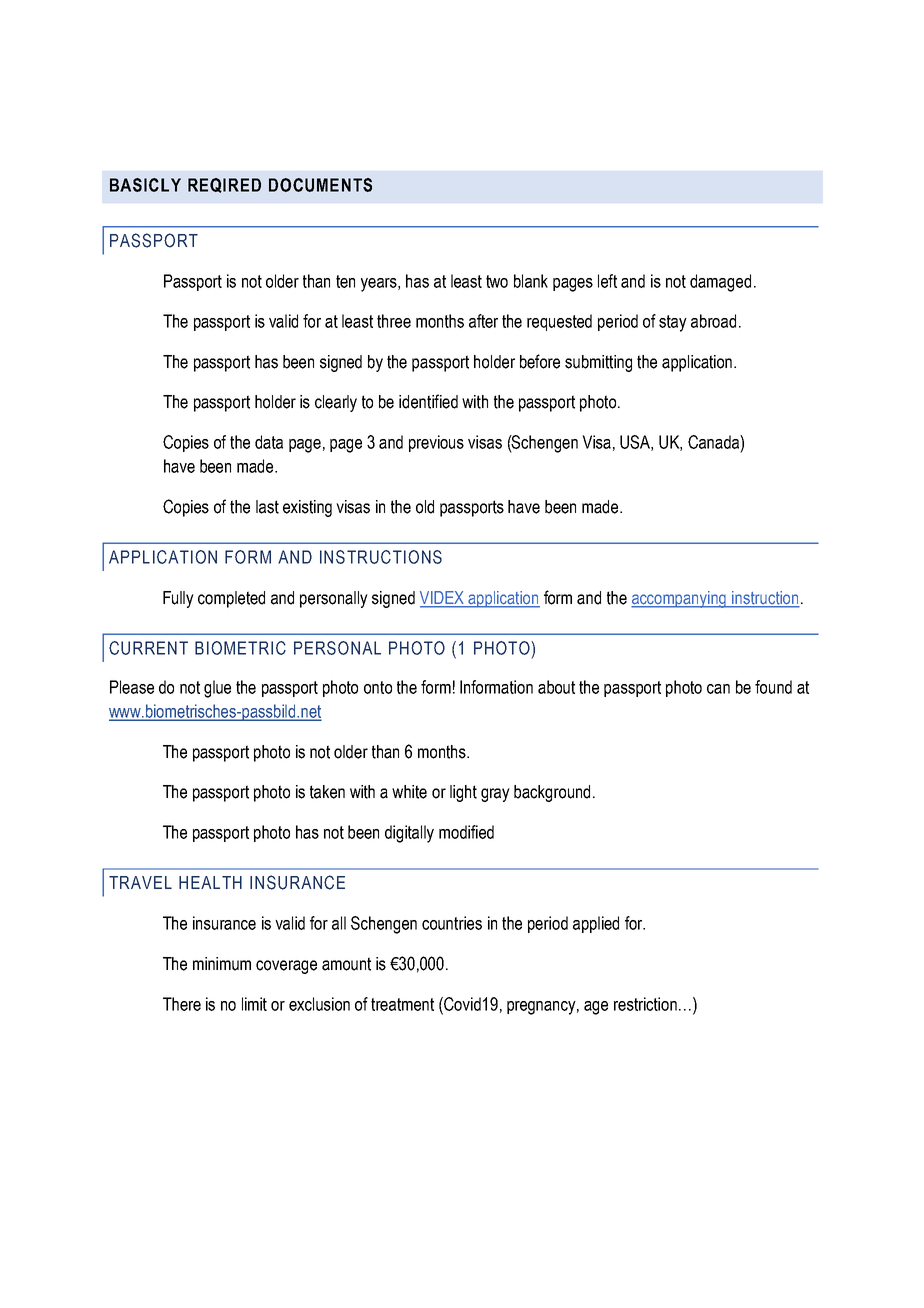 Image resolution: width=924 pixels, height=1308 pixels. I want to click on onto, so click(378, 687).
